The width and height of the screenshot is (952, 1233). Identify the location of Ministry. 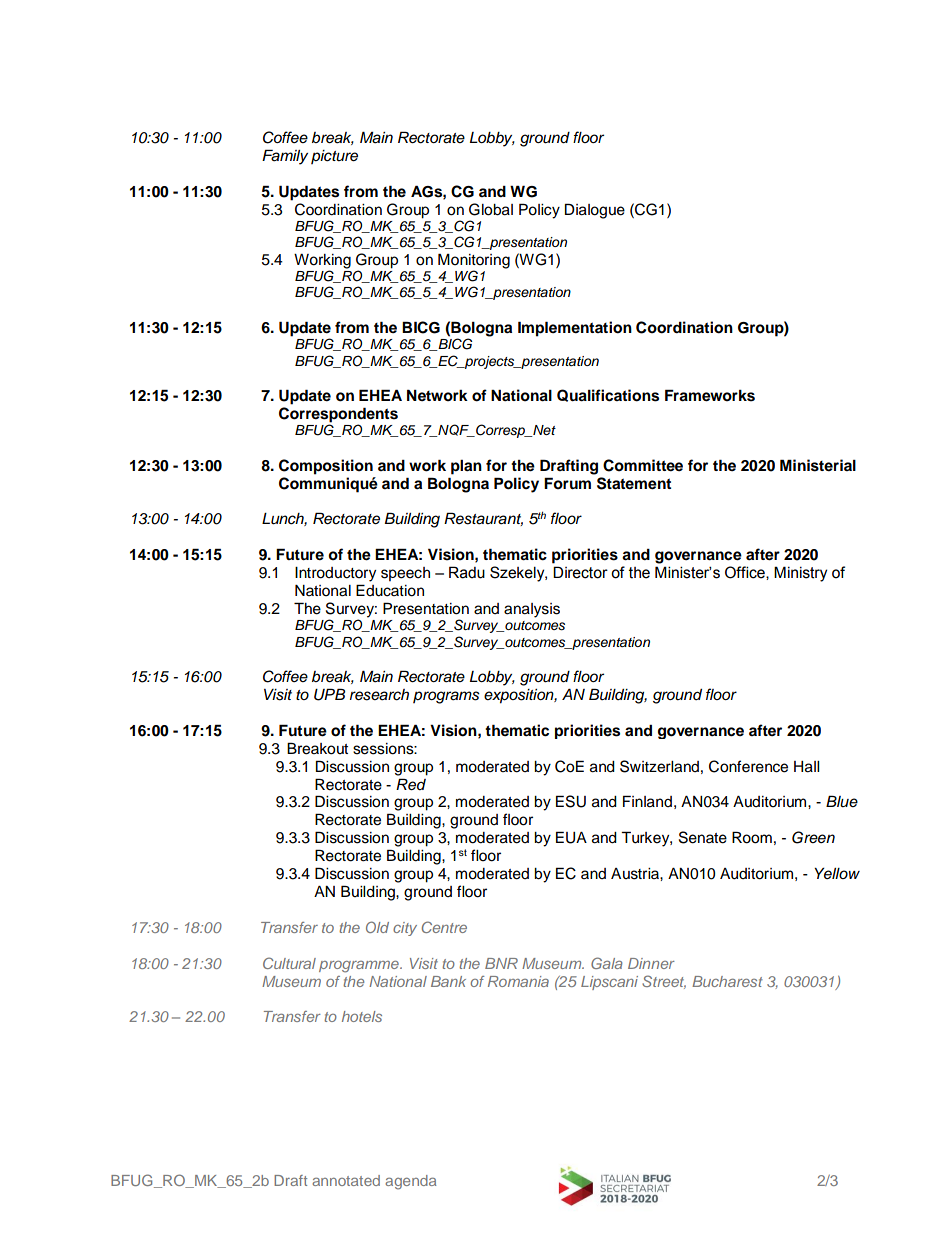
(800, 574).
